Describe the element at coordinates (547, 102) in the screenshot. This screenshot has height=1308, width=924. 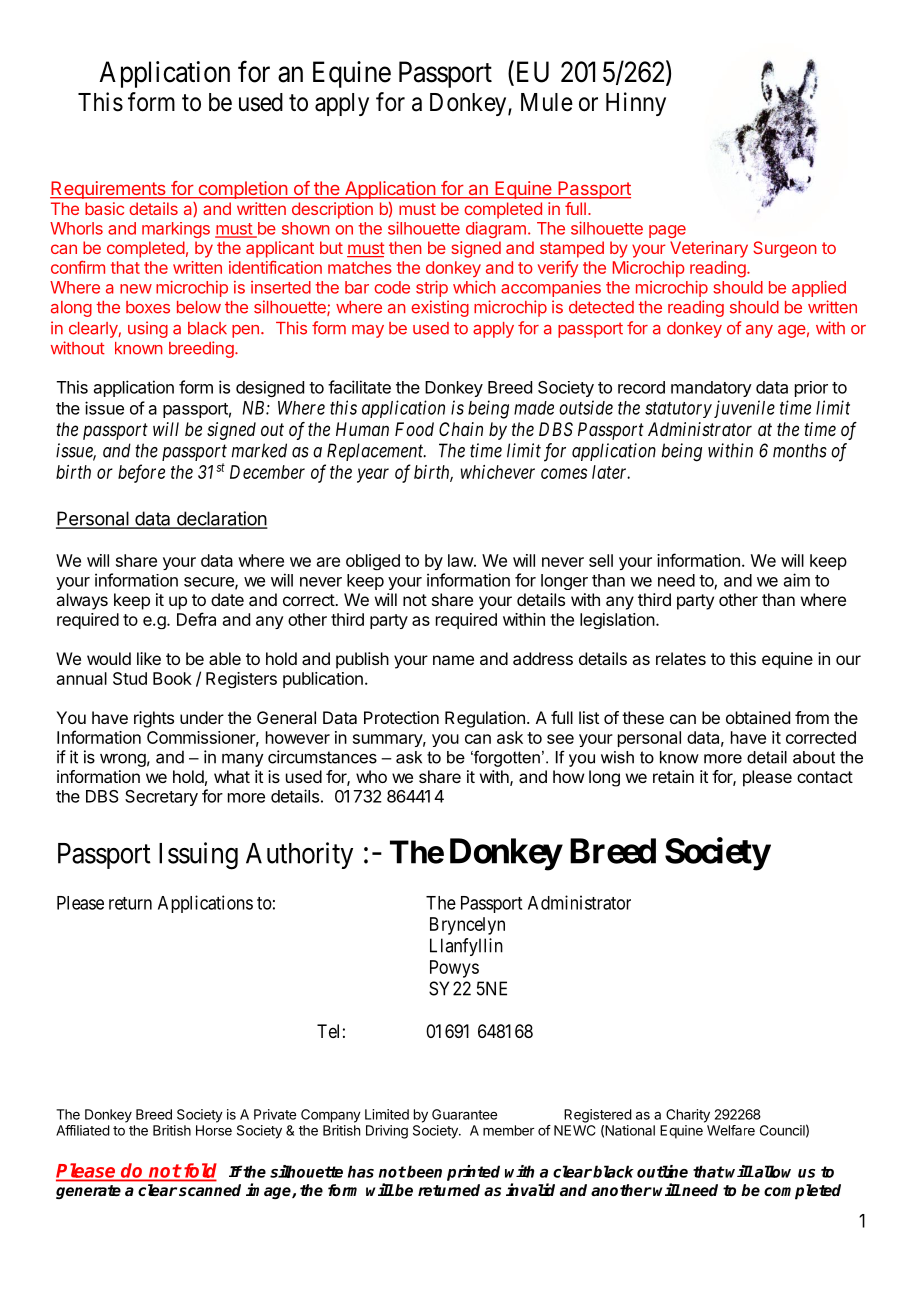
I see `Mule` at that location.
